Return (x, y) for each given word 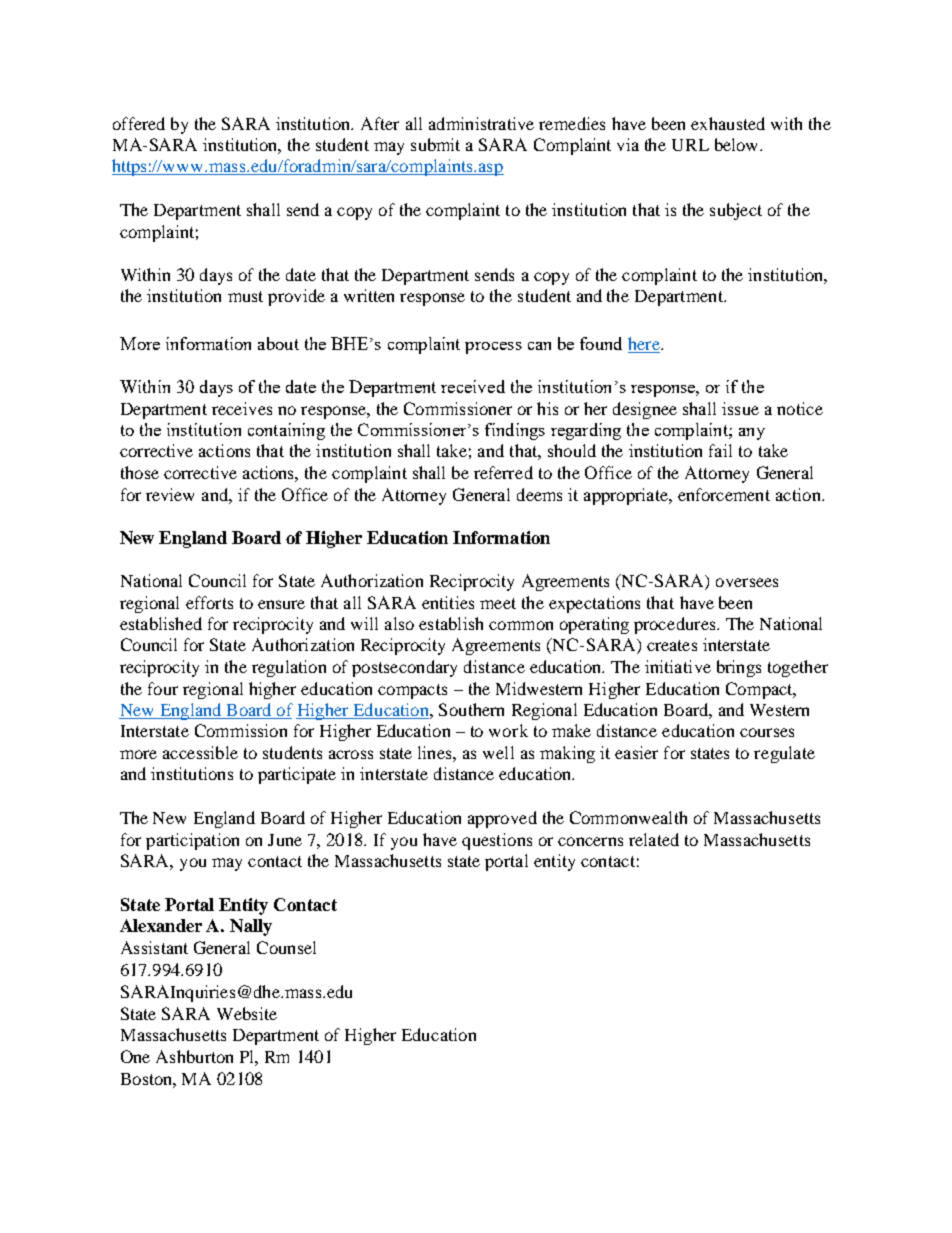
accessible (200, 752)
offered (139, 123)
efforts (209, 602)
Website (247, 1013)
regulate (784, 754)
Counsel (286, 947)
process (493, 348)
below (738, 144)
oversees (747, 582)
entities (448, 602)
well (498, 752)
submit (435, 144)
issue (740, 408)
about (278, 343)
